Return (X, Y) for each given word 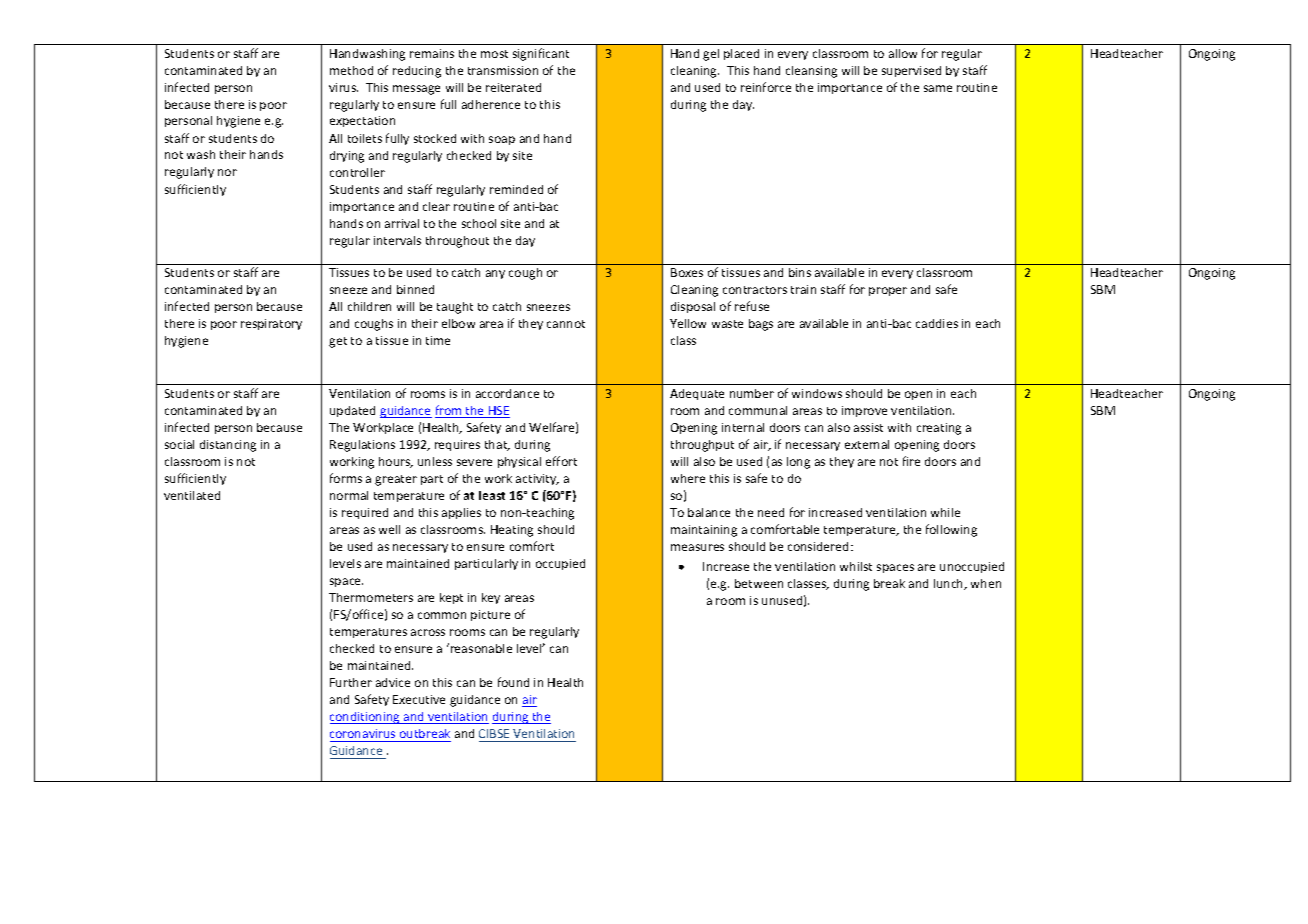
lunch (950, 584)
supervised (911, 71)
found (513, 682)
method (351, 70)
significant (541, 54)
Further (351, 682)
